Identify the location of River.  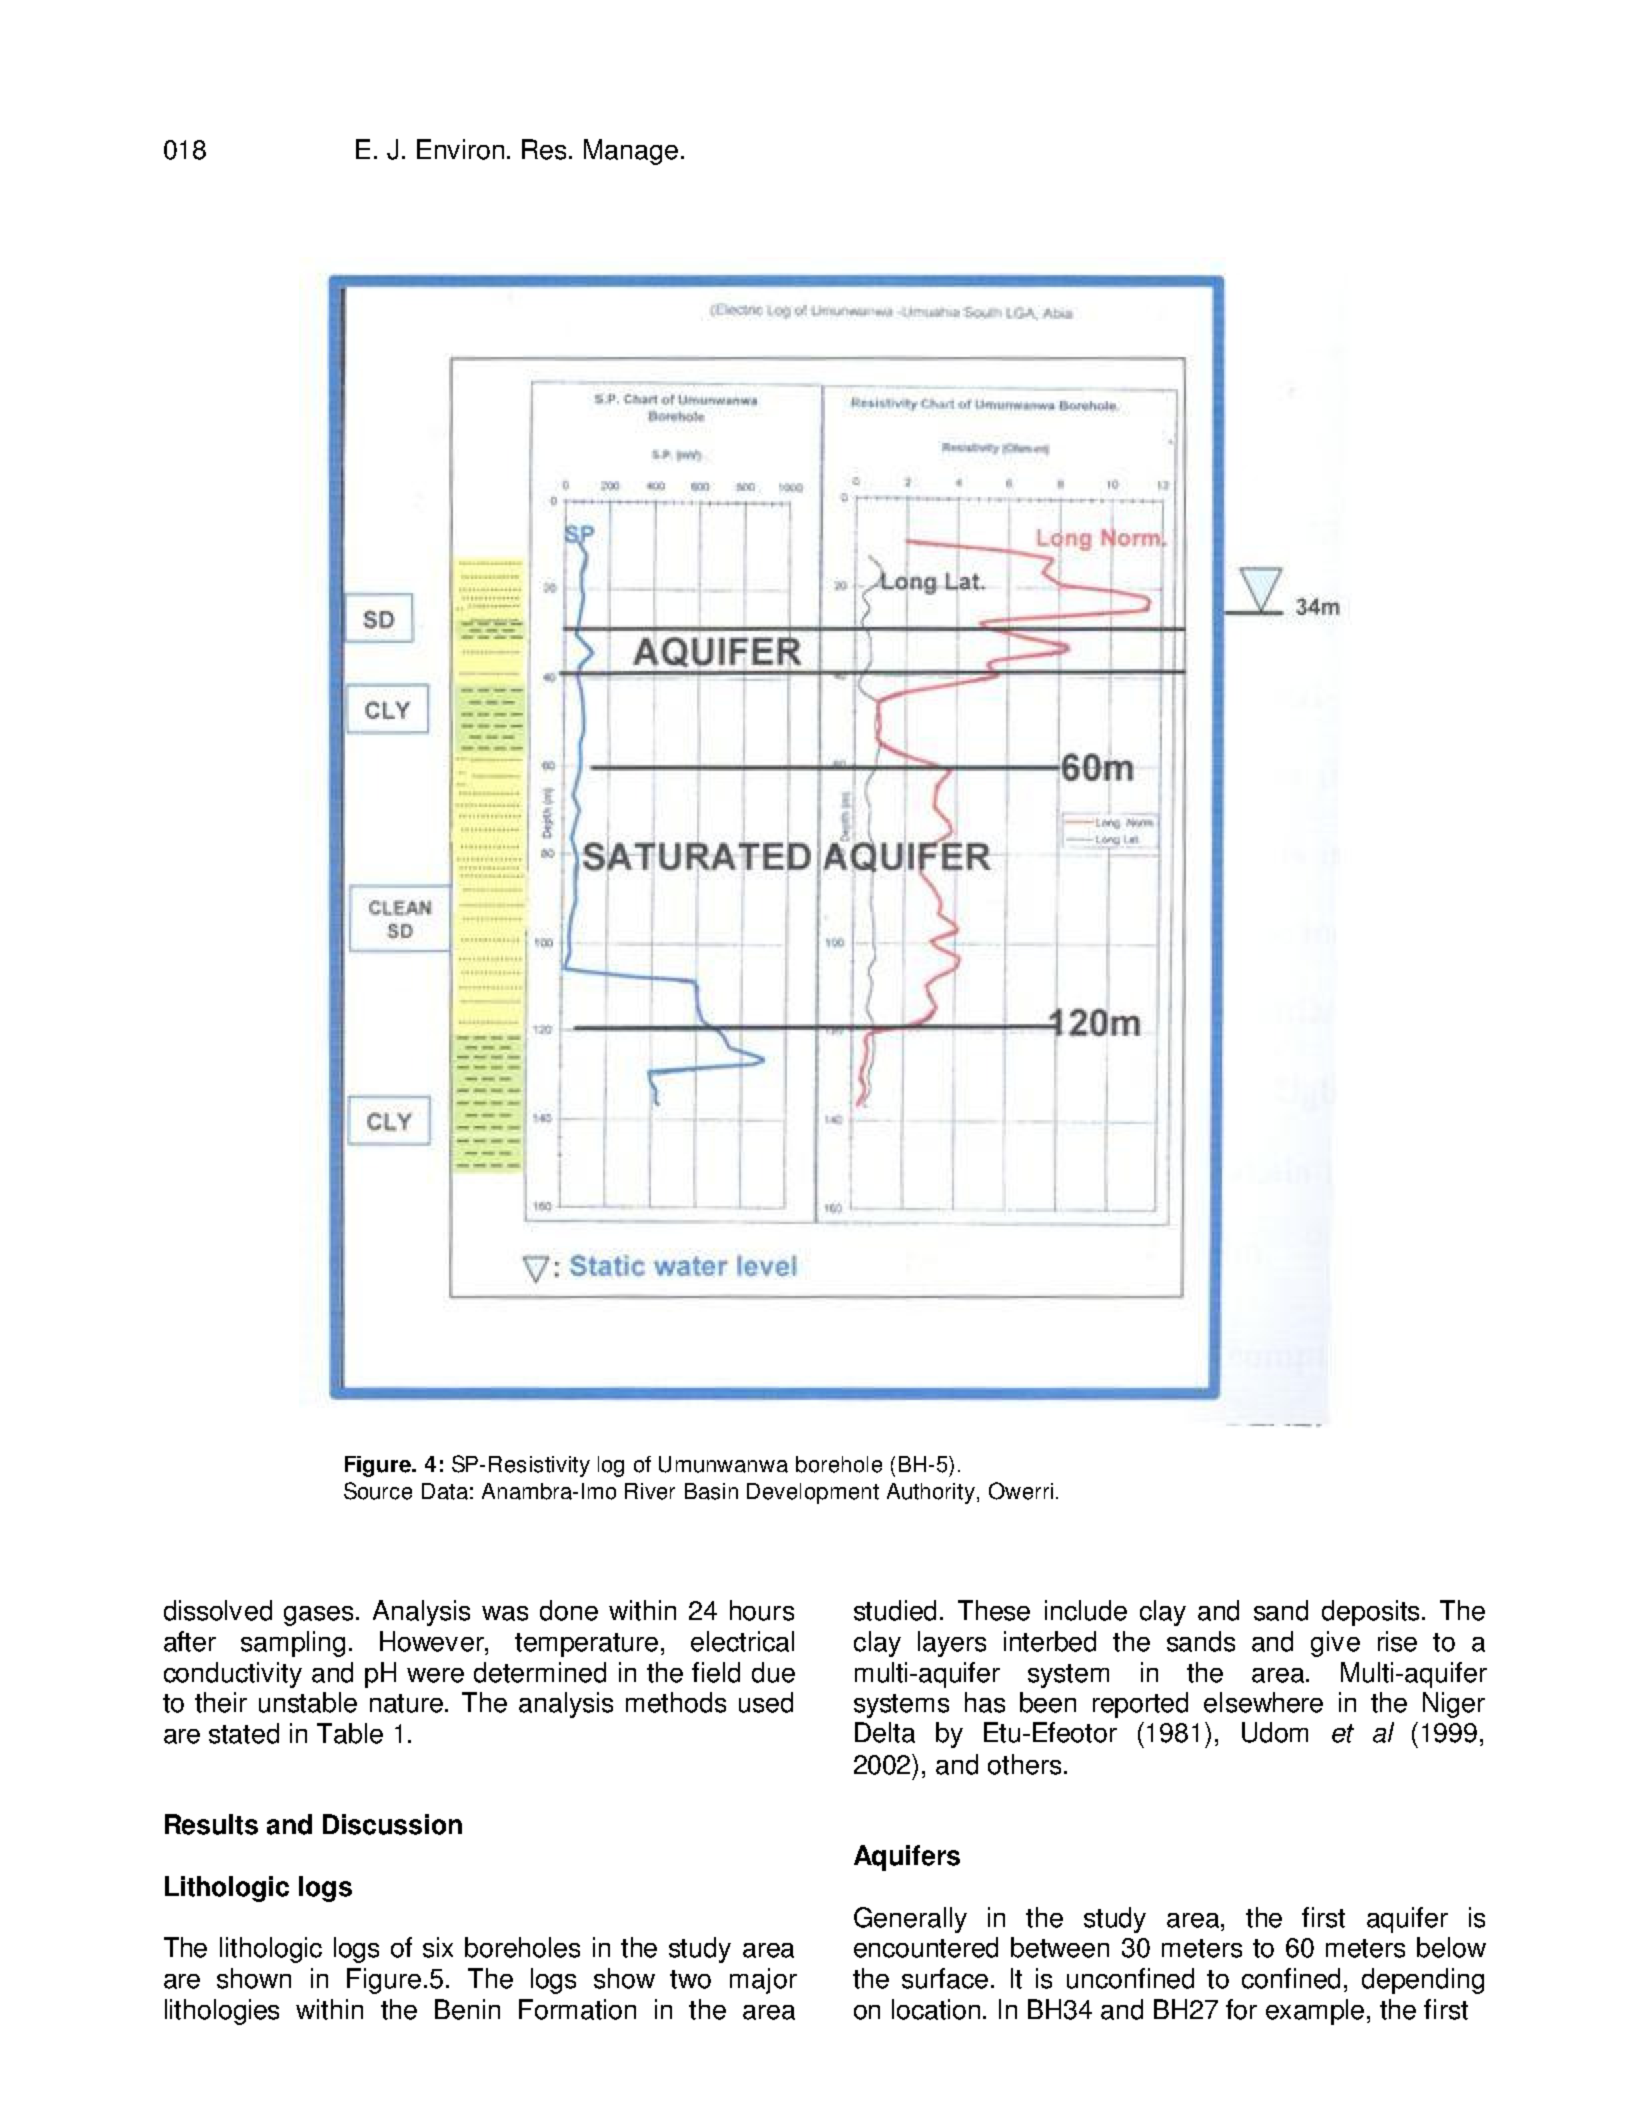
(650, 1491).
